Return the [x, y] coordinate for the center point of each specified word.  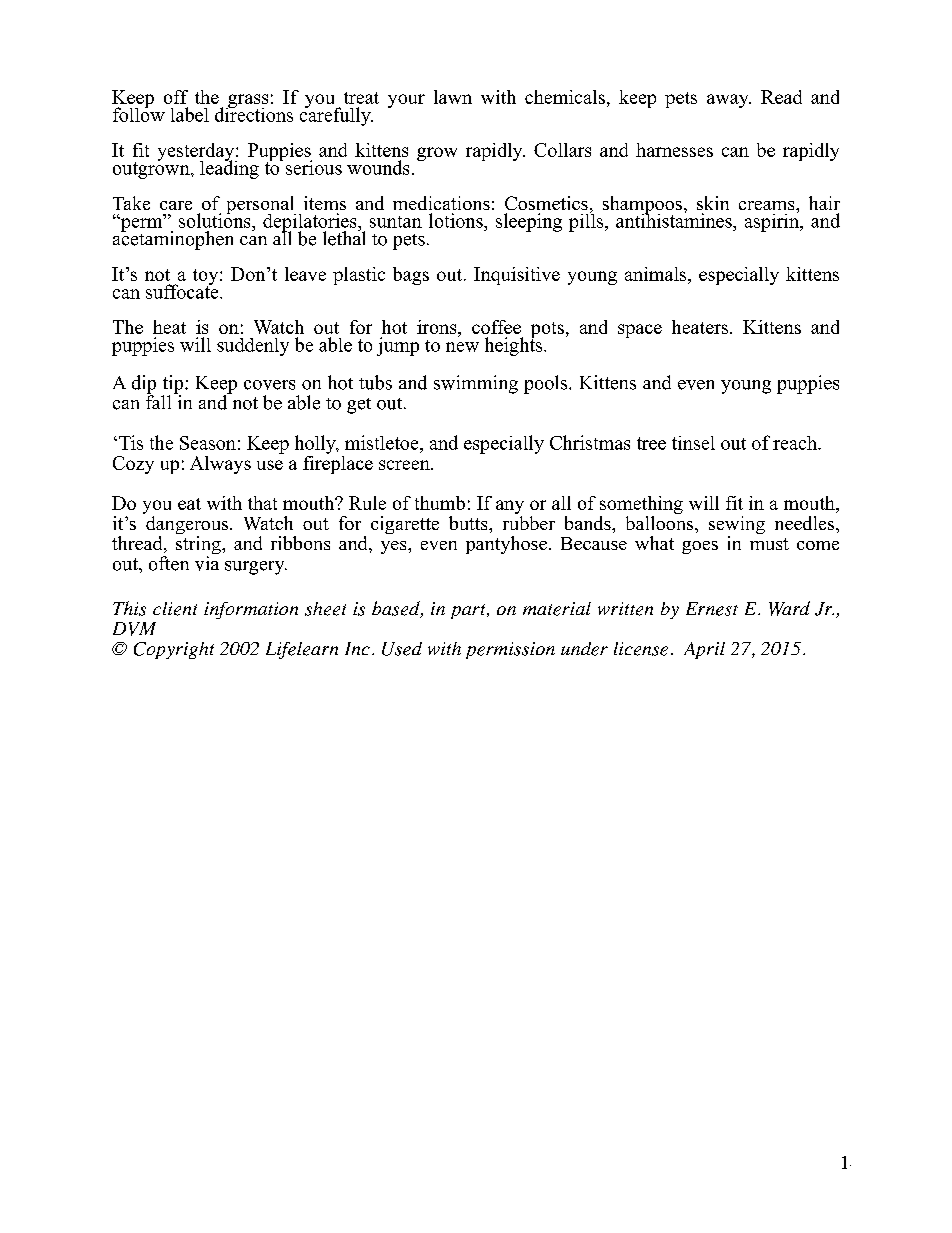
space [640, 331]
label [190, 114]
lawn [453, 97]
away [729, 101]
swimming [476, 384]
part [469, 611]
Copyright [174, 650]
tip [174, 385]
